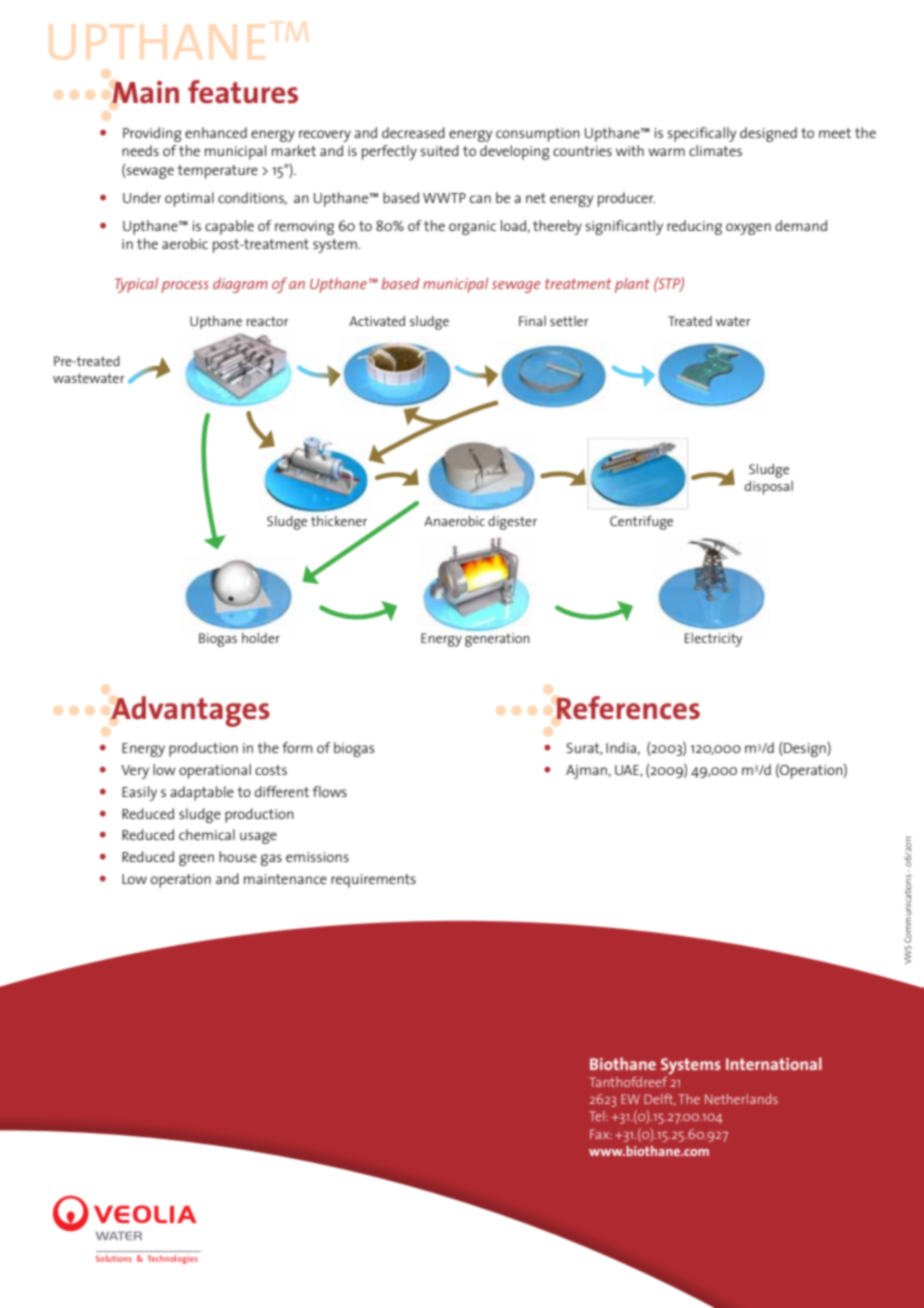  What do you see at coordinates (741, 1099) in the screenshot?
I see `Netherlands` at bounding box center [741, 1099].
